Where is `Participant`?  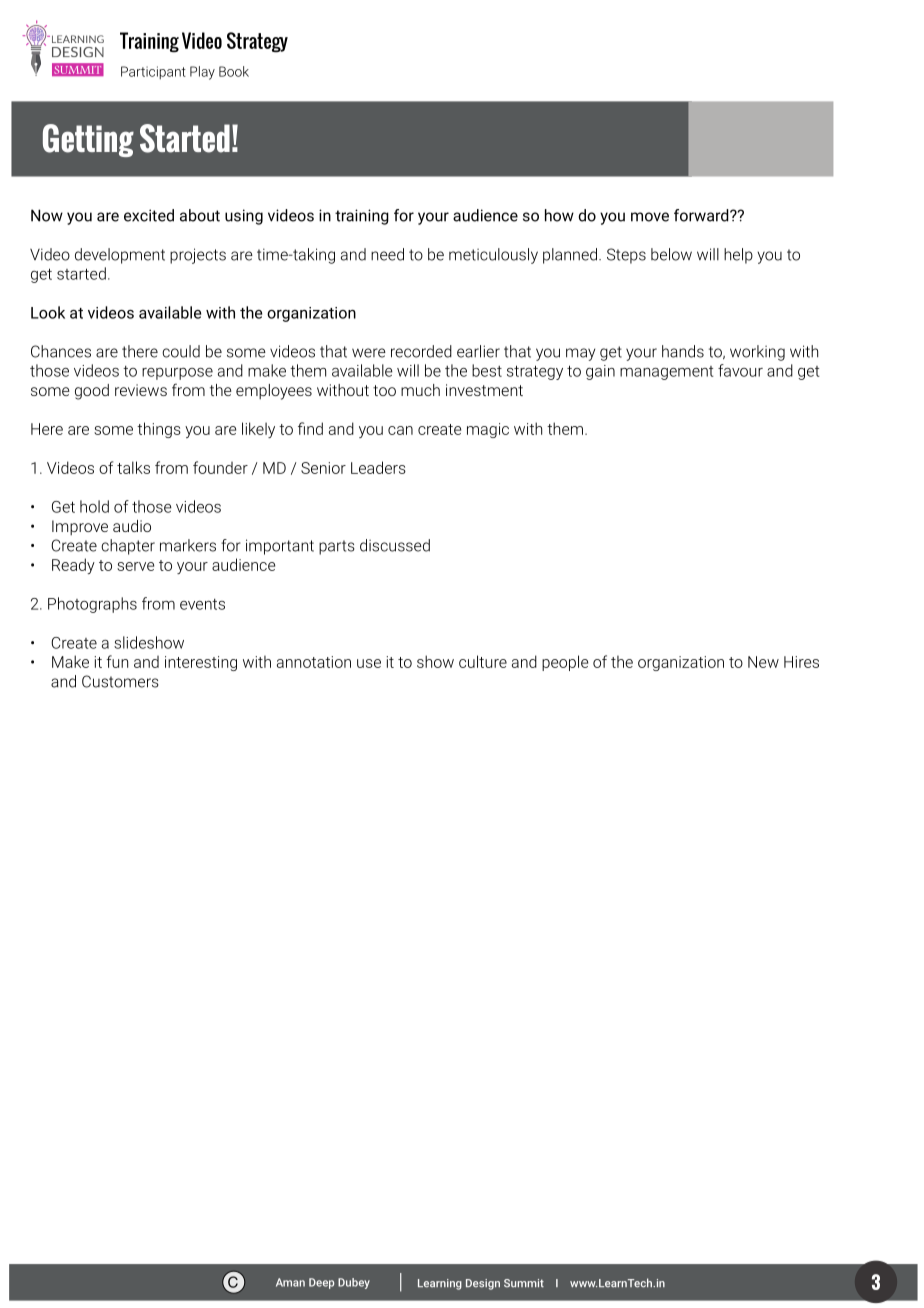
Participant is located at coordinates (153, 72).
